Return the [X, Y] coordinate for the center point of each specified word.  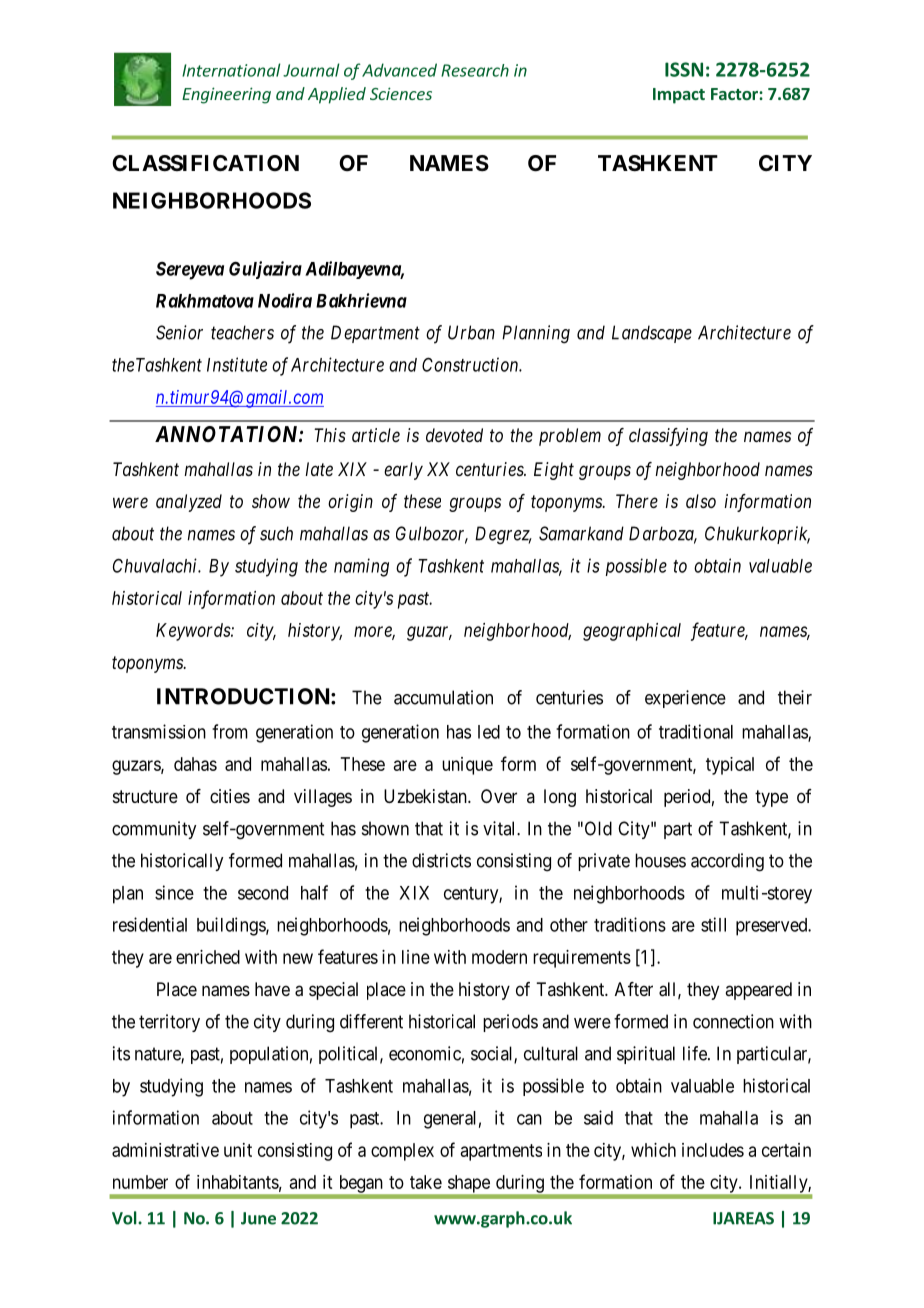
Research [475, 70]
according [727, 862]
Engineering [226, 95]
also [701, 501]
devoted [454, 435]
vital [500, 828]
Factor [735, 94]
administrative [165, 1150]
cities [230, 796]
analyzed [189, 503]
